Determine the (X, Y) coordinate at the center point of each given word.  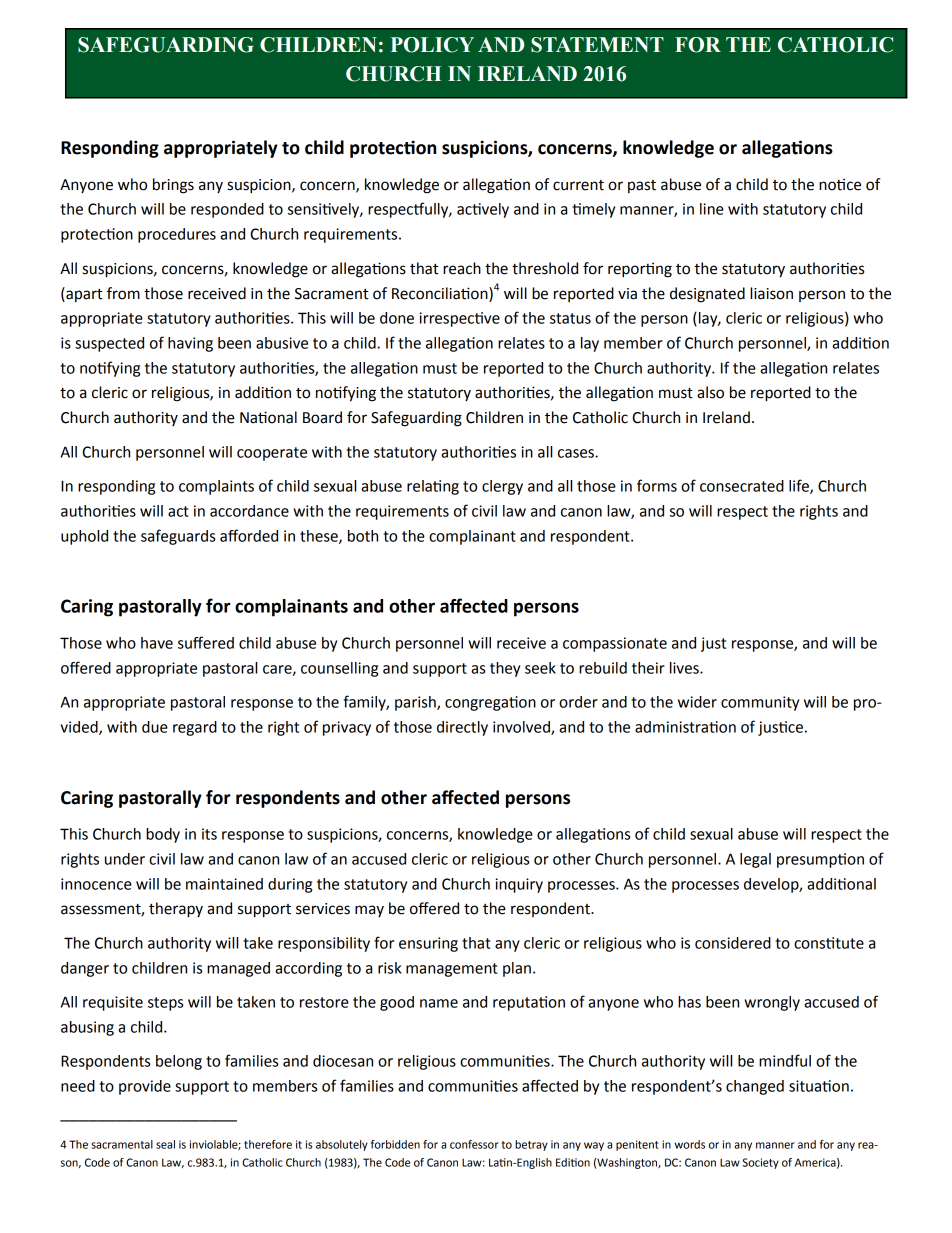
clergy (502, 487)
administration (685, 727)
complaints (216, 487)
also (710, 392)
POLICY (432, 45)
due (155, 727)
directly (462, 728)
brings (173, 186)
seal (165, 1144)
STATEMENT (597, 45)
